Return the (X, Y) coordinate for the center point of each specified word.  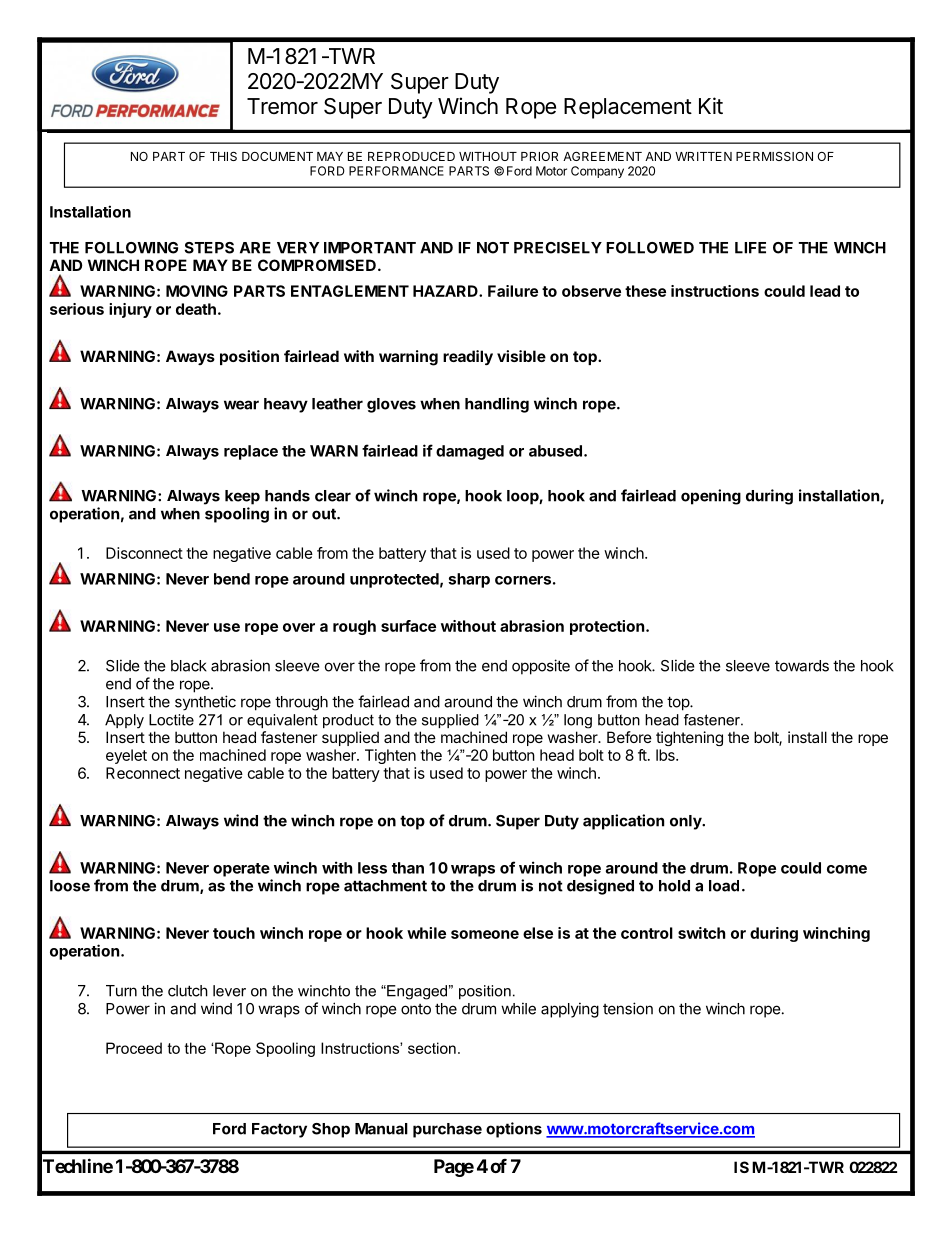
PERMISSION (774, 156)
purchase (447, 1130)
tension (628, 1008)
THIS (223, 156)
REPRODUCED (411, 156)
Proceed (134, 1048)
